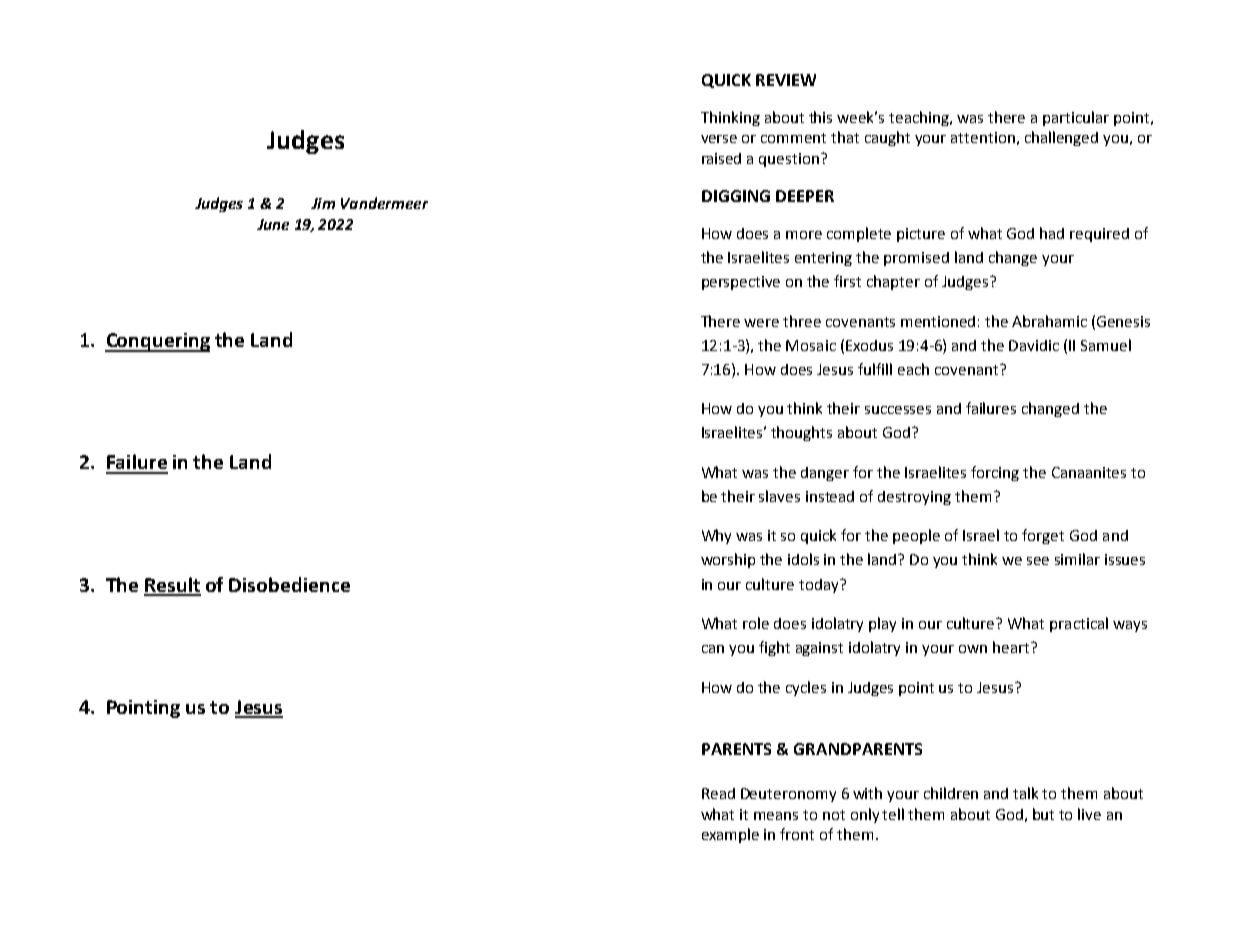 Image resolution: width=1233 pixels, height=952 pixels. I want to click on see, so click(1038, 561).
